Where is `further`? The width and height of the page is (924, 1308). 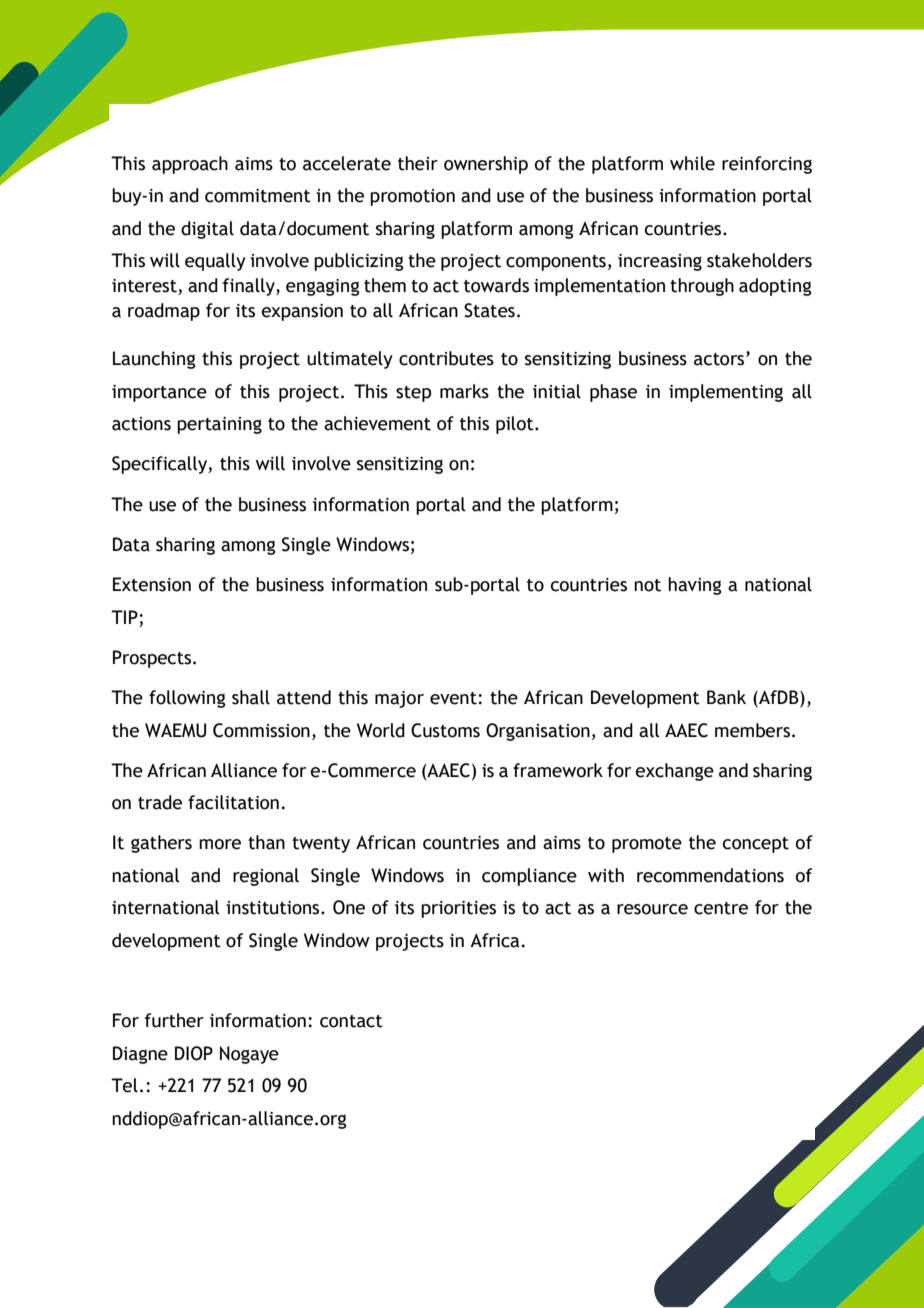 further is located at coordinates (174, 1020).
